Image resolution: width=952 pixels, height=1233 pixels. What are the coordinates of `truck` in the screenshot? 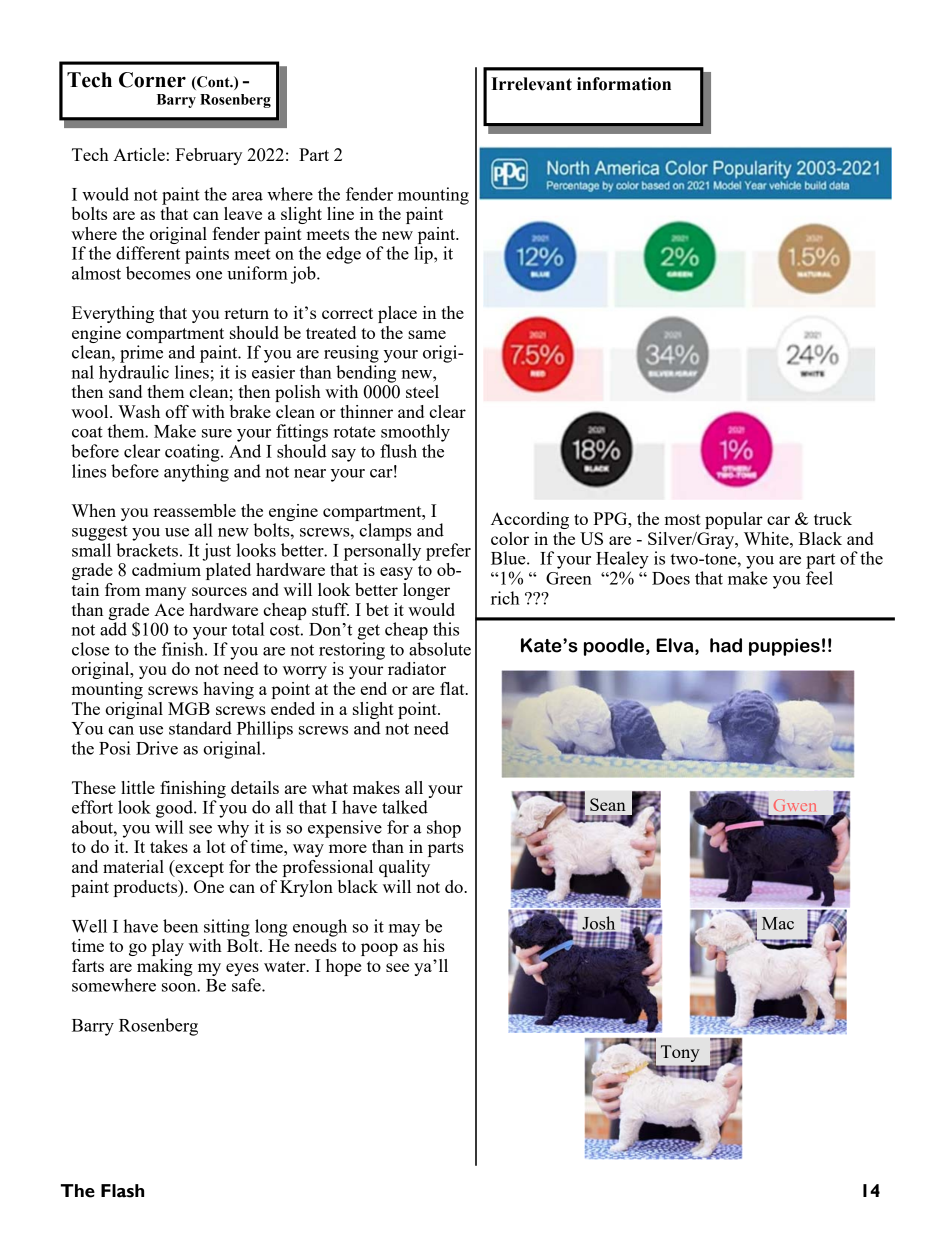 It's located at (833, 518).
